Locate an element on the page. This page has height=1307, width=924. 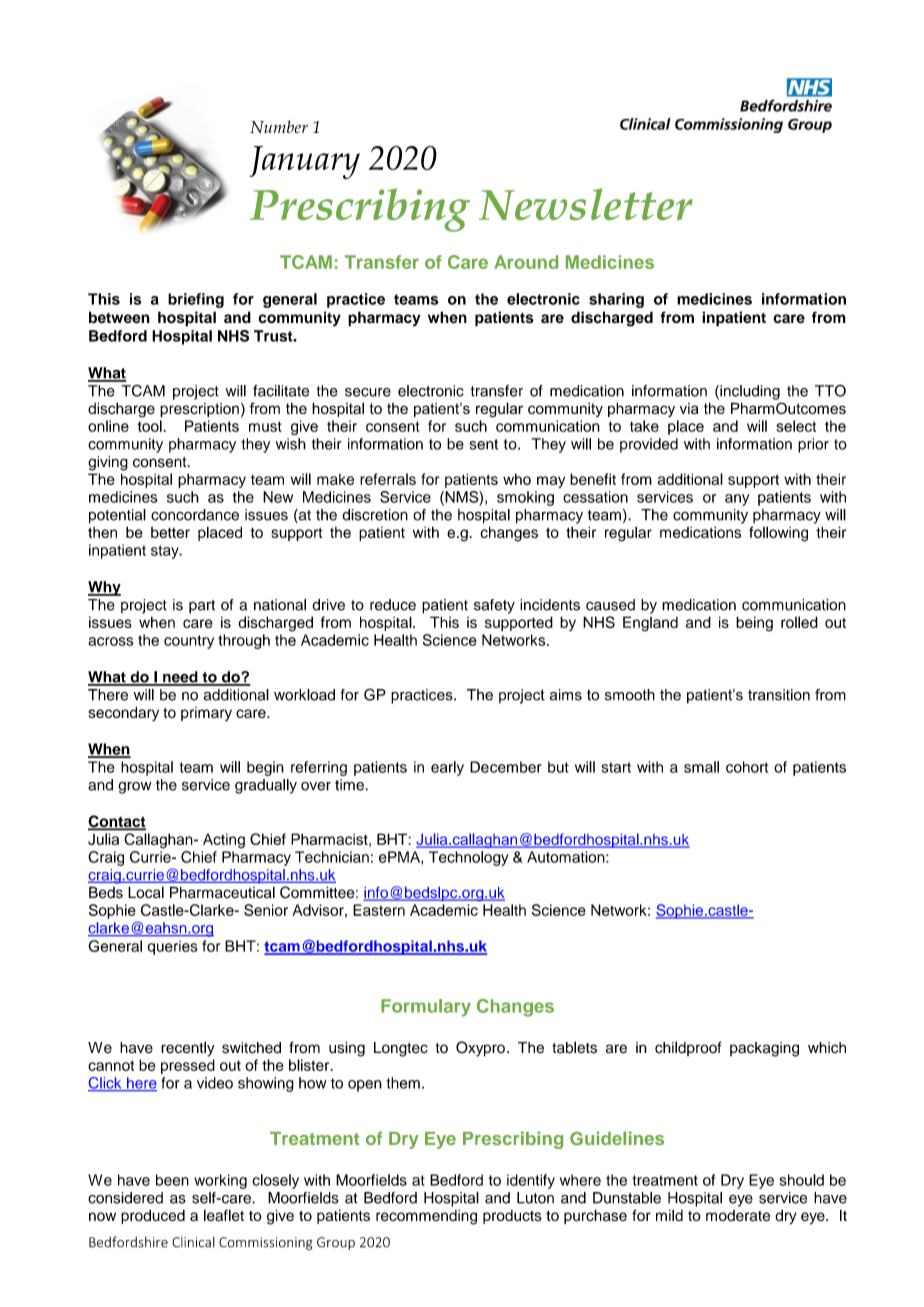
moderate is located at coordinates (738, 1216).
